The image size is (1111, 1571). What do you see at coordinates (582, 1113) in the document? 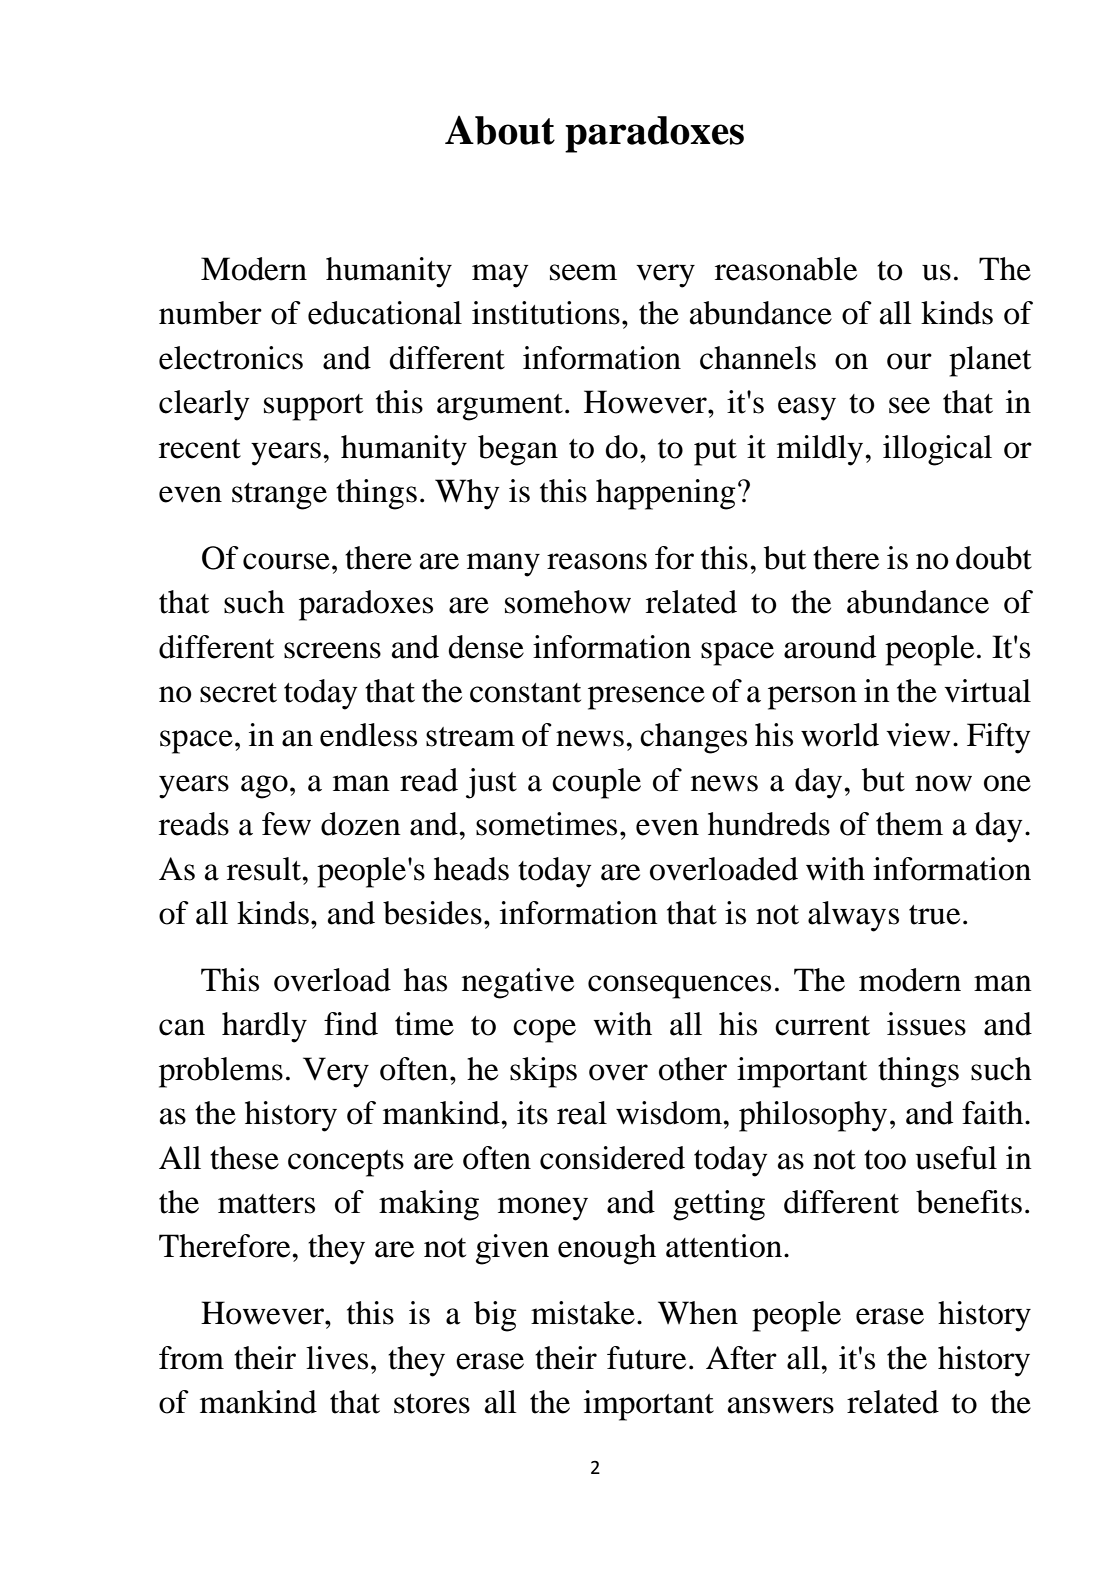
I see `real` at bounding box center [582, 1113].
